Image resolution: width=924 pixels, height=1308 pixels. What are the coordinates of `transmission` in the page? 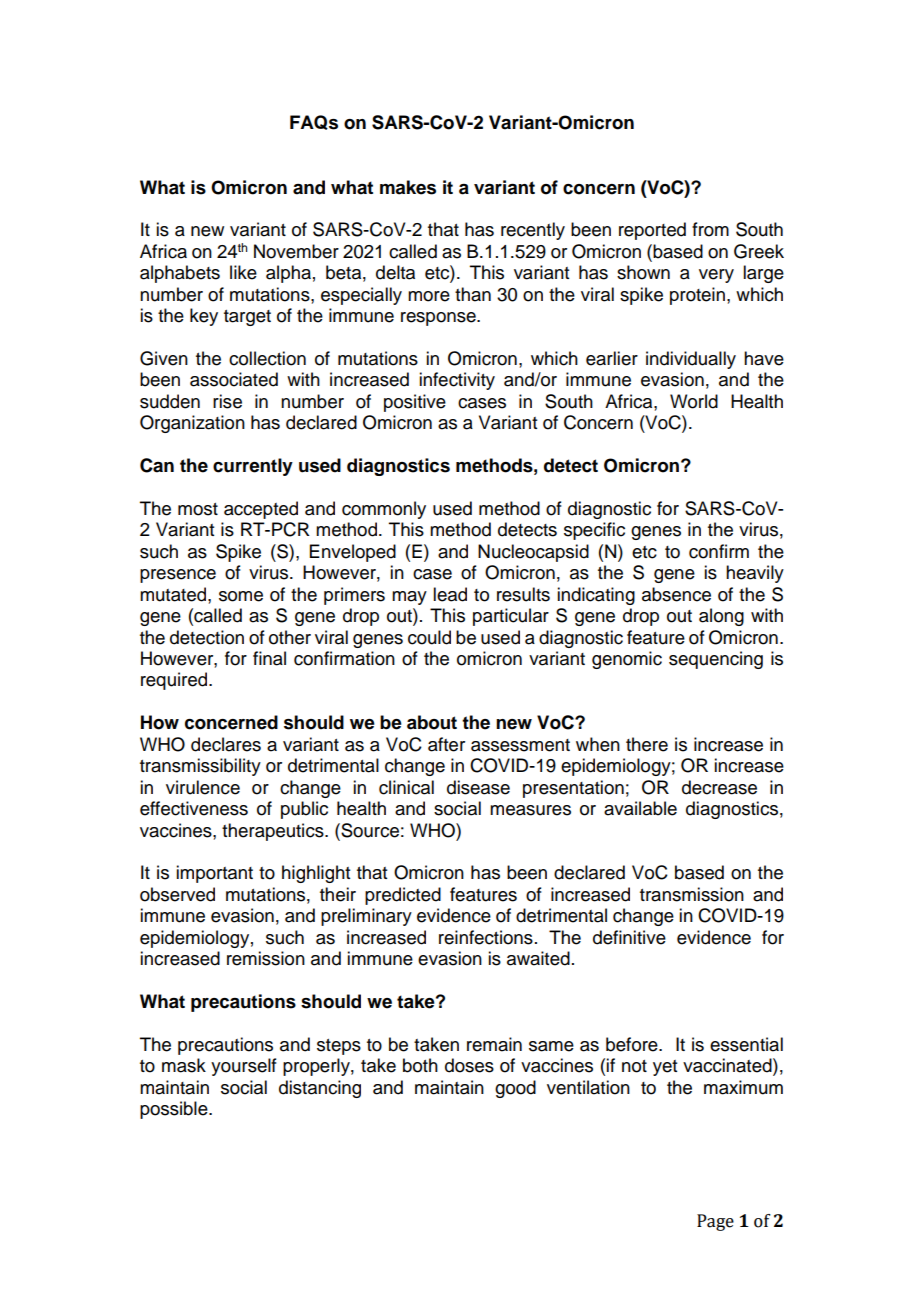 It's located at (692, 894).
